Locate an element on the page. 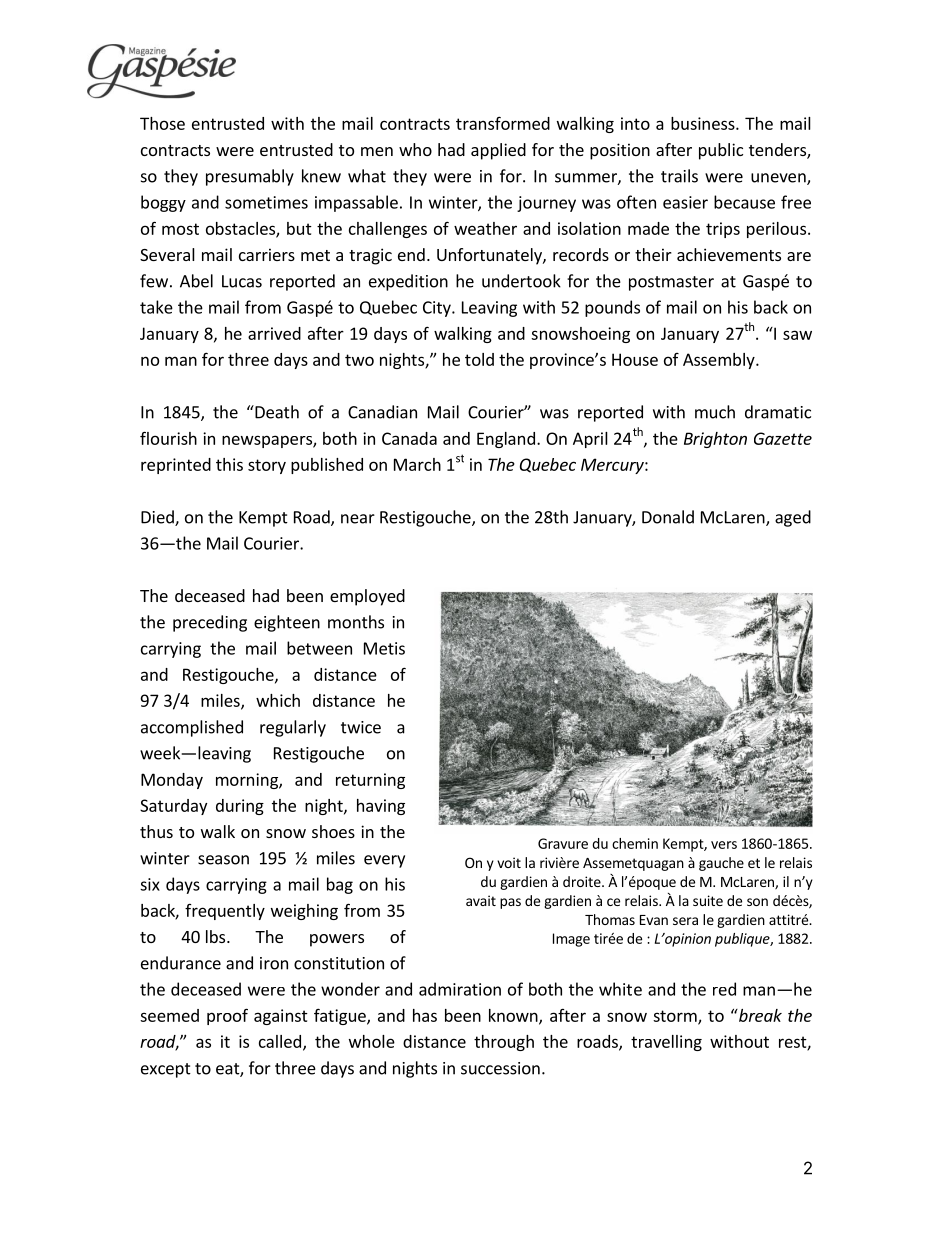 Image resolution: width=952 pixels, height=1233 pixels. Donald is located at coordinates (668, 517).
